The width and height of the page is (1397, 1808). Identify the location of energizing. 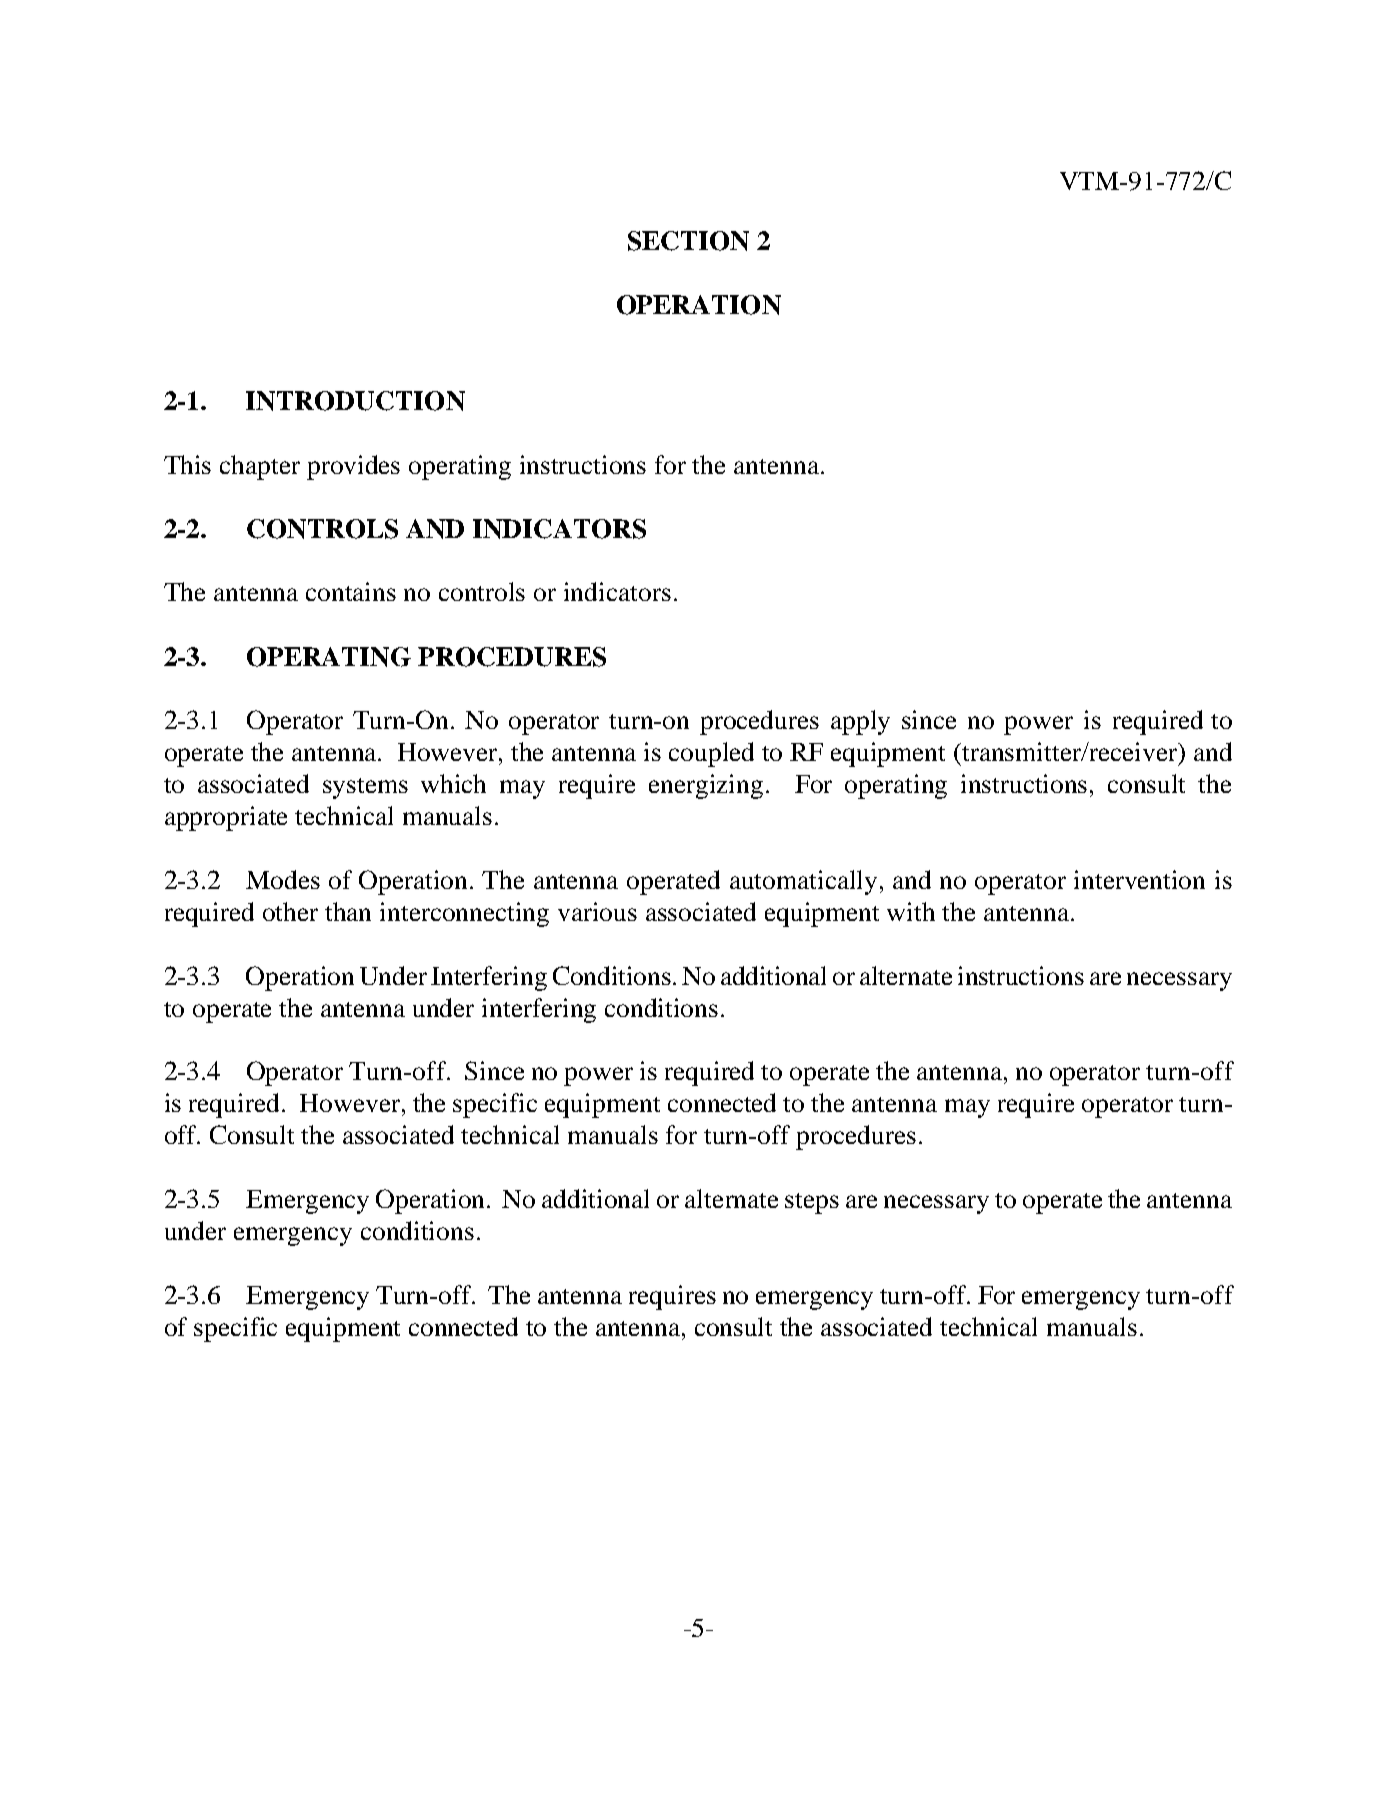
(706, 786).
